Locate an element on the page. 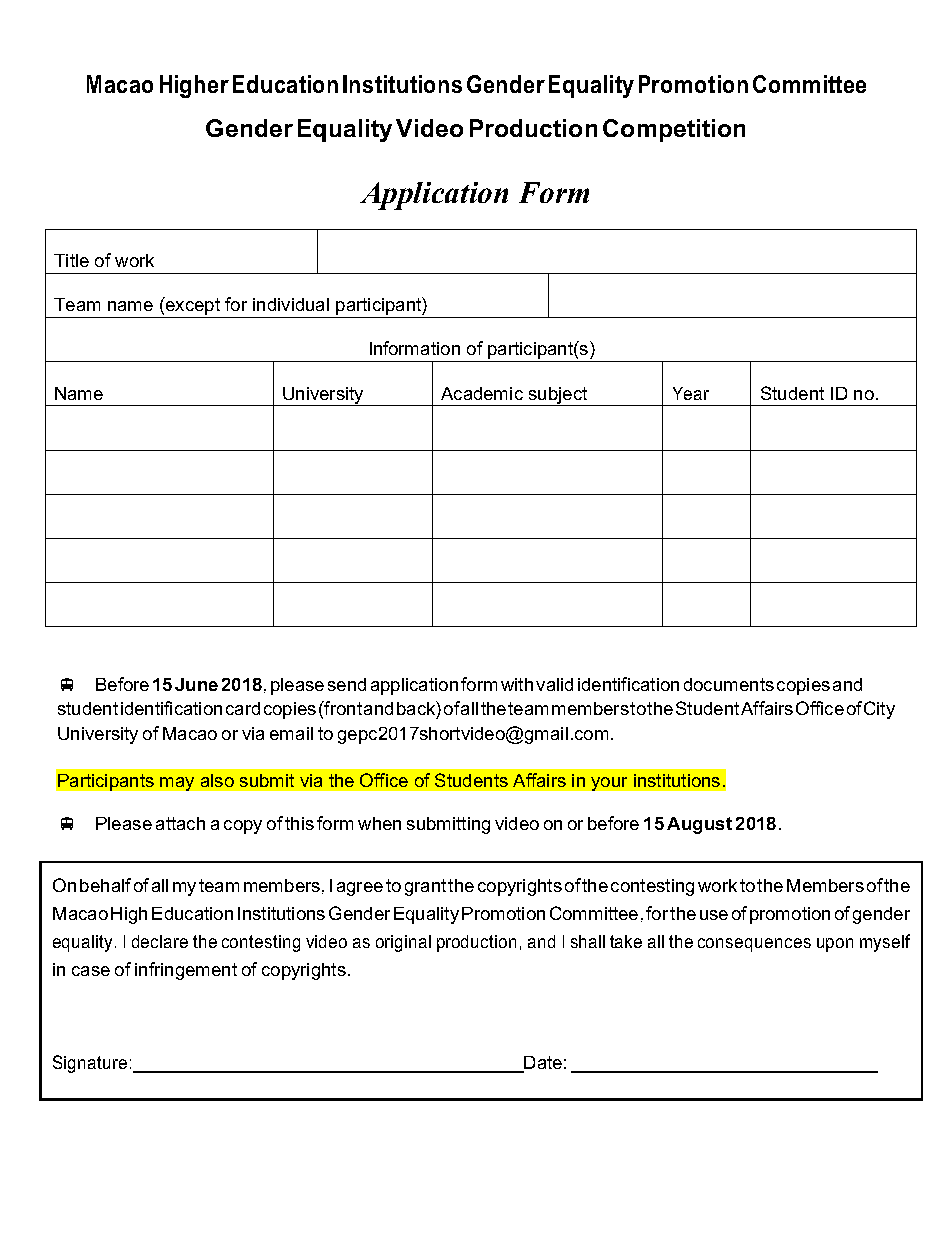 The height and width of the page is (1233, 952). consequences is located at coordinates (754, 945).
